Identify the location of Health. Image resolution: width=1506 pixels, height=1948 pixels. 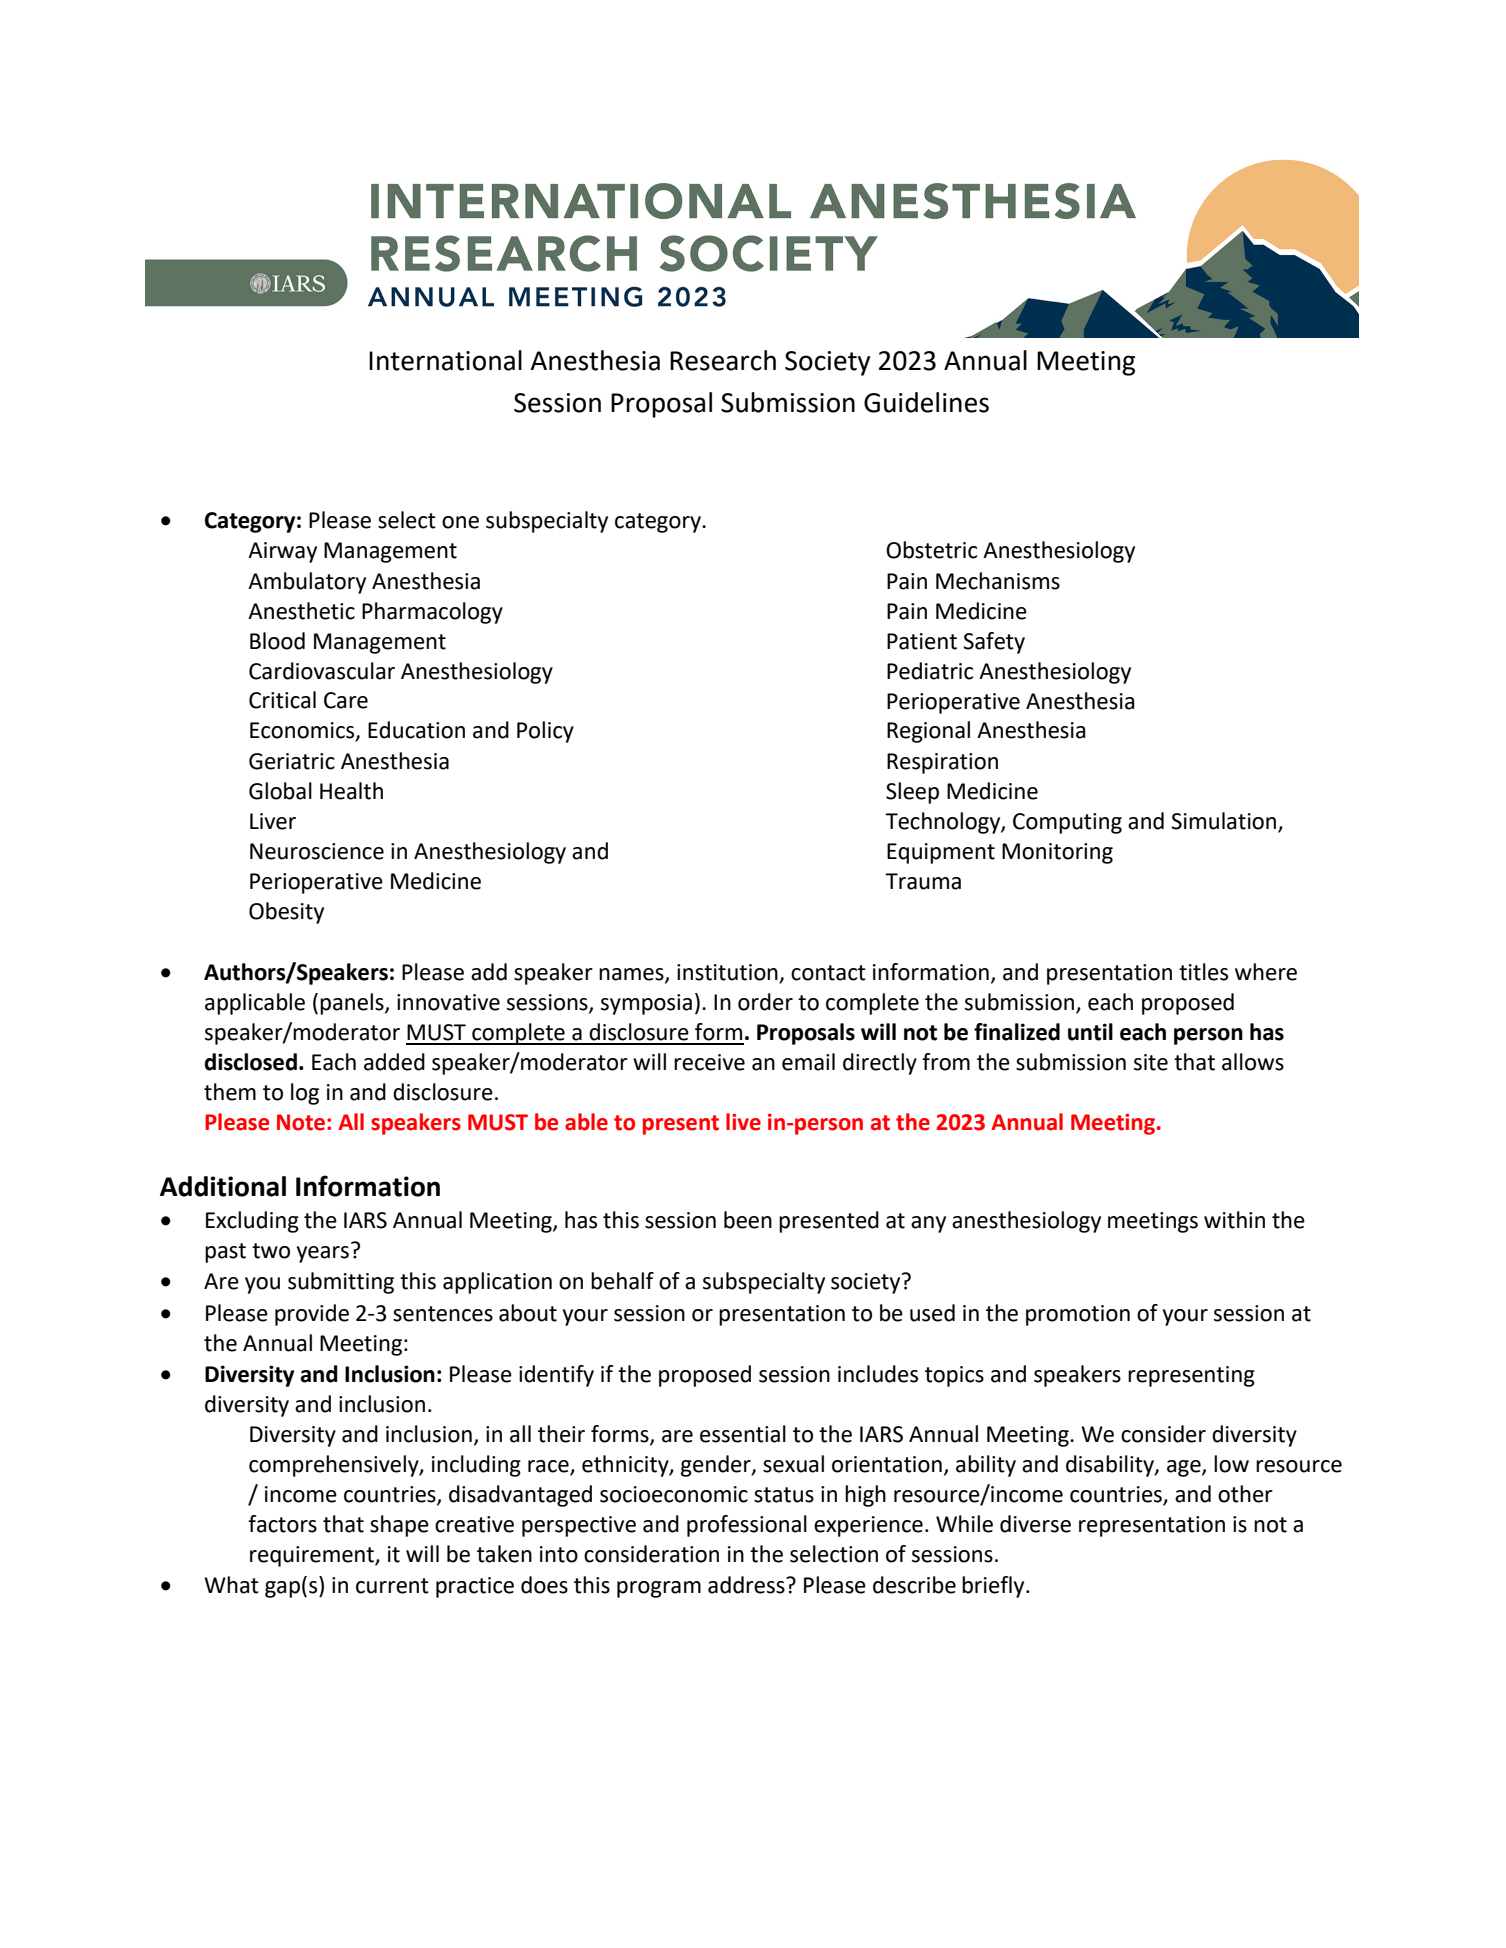
(351, 791).
